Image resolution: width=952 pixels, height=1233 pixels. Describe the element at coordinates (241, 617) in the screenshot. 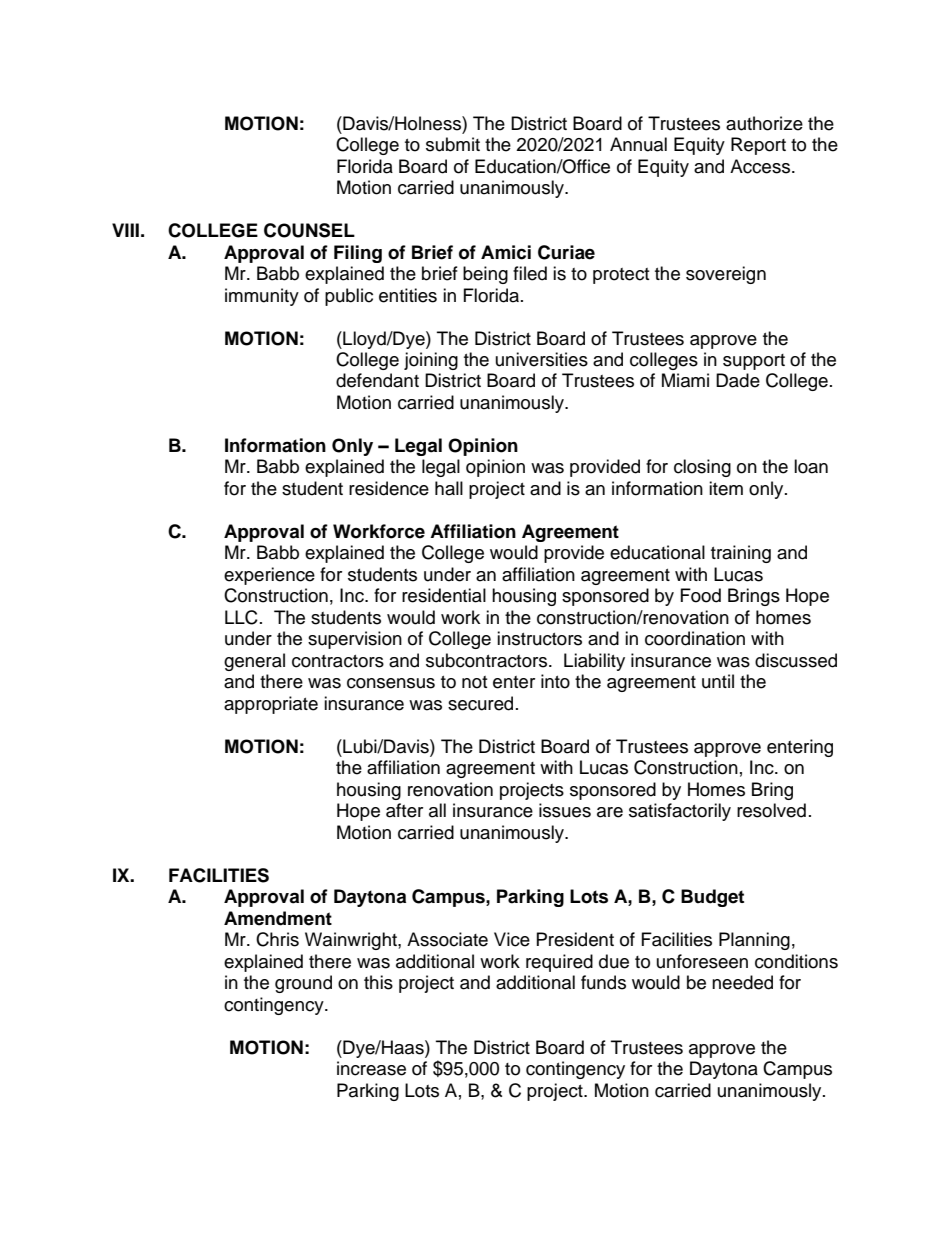

I see `LLC` at that location.
